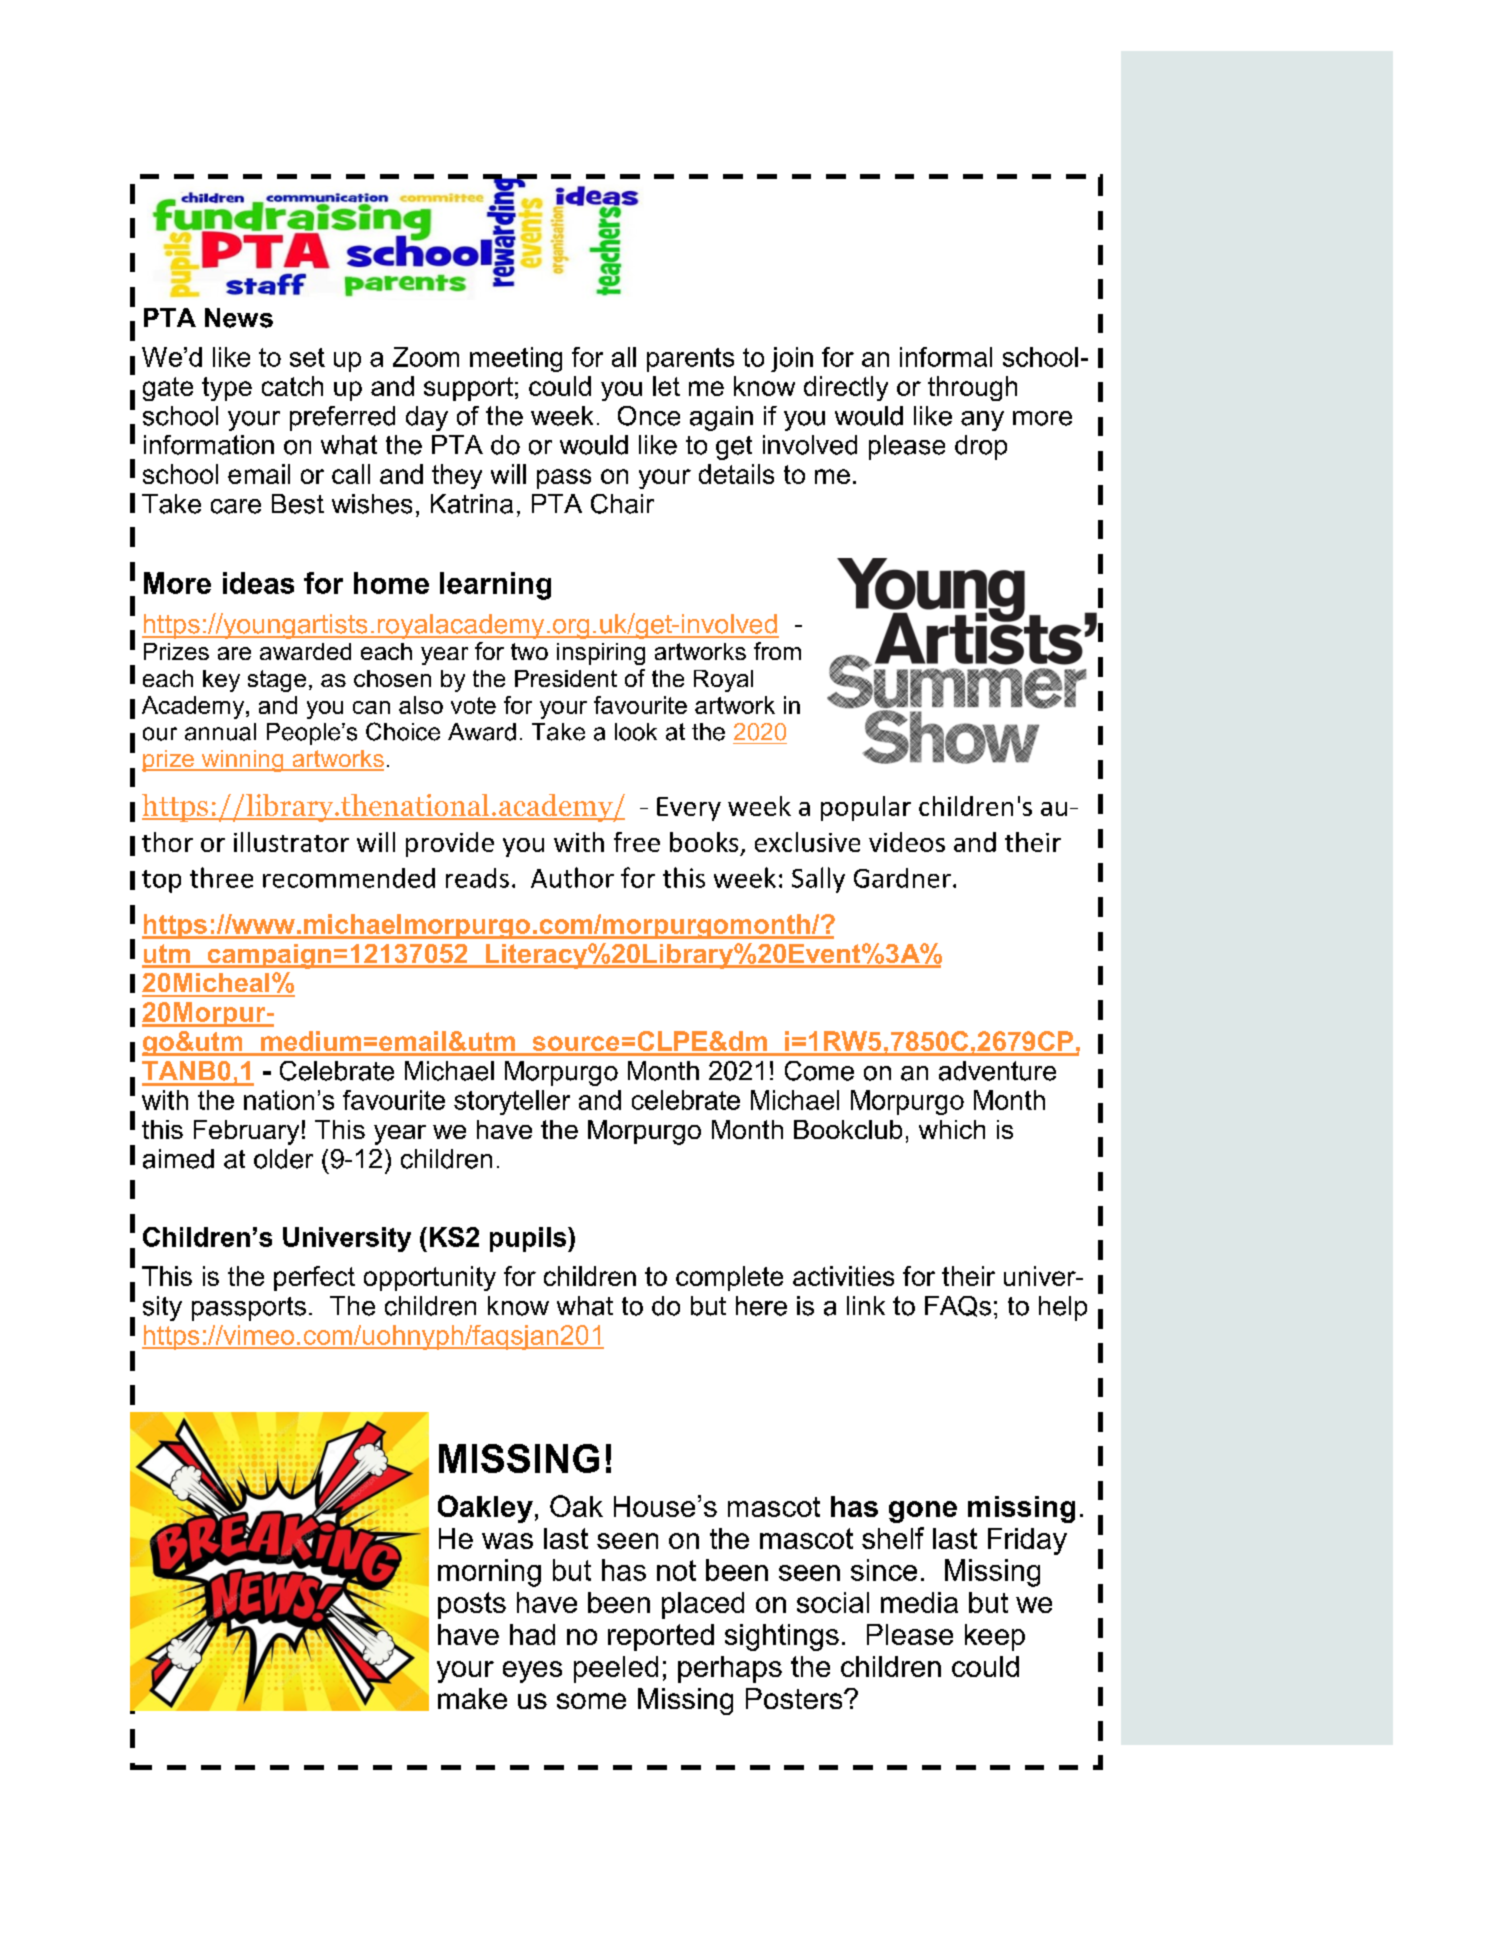  I want to click on parents, so click(690, 360).
